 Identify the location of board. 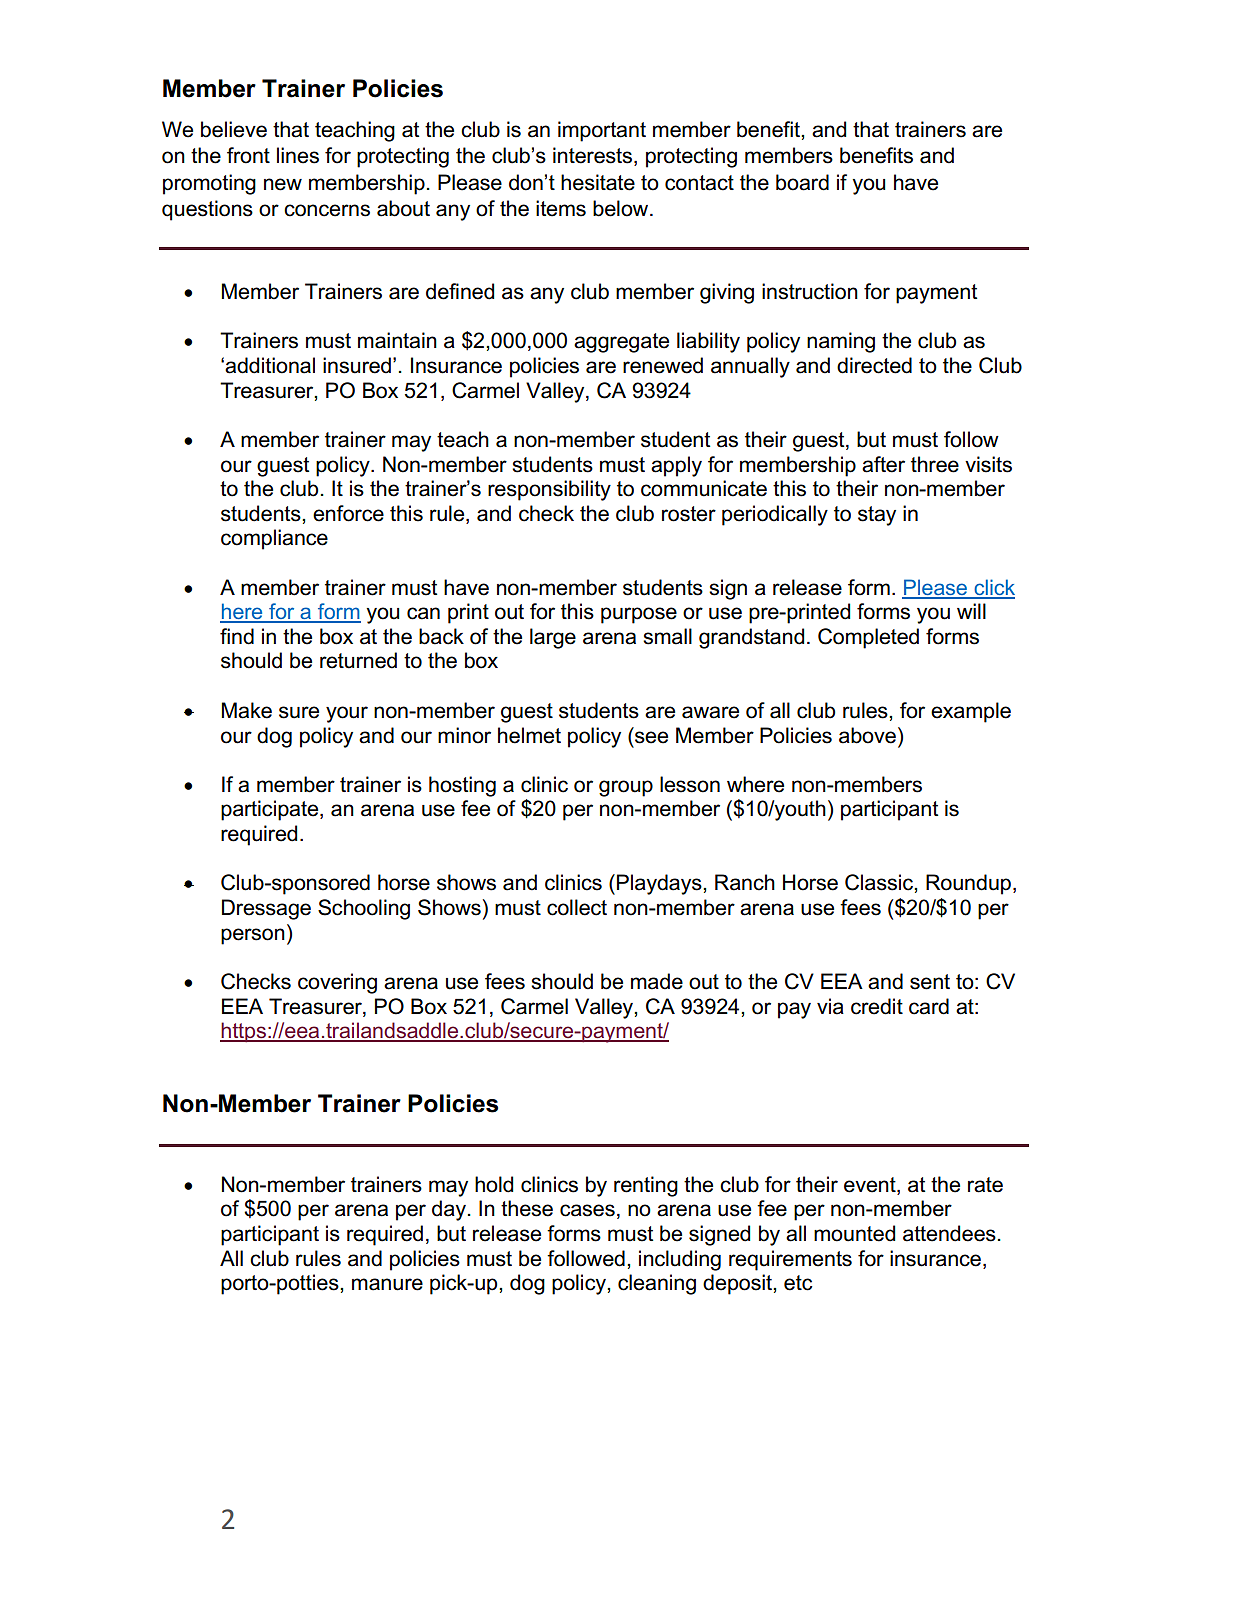
(802, 182).
